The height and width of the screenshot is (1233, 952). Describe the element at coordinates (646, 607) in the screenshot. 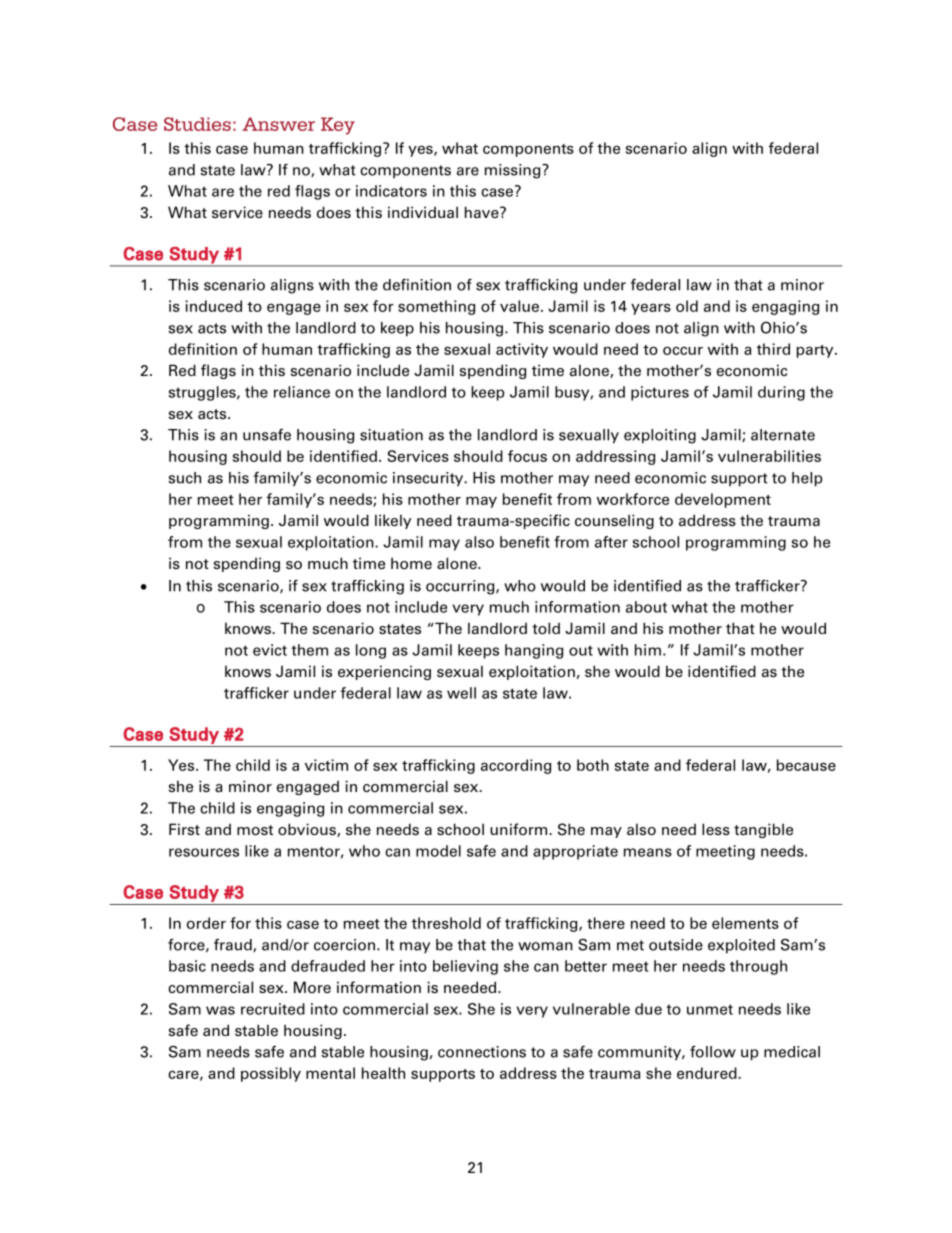

I see `about` at that location.
